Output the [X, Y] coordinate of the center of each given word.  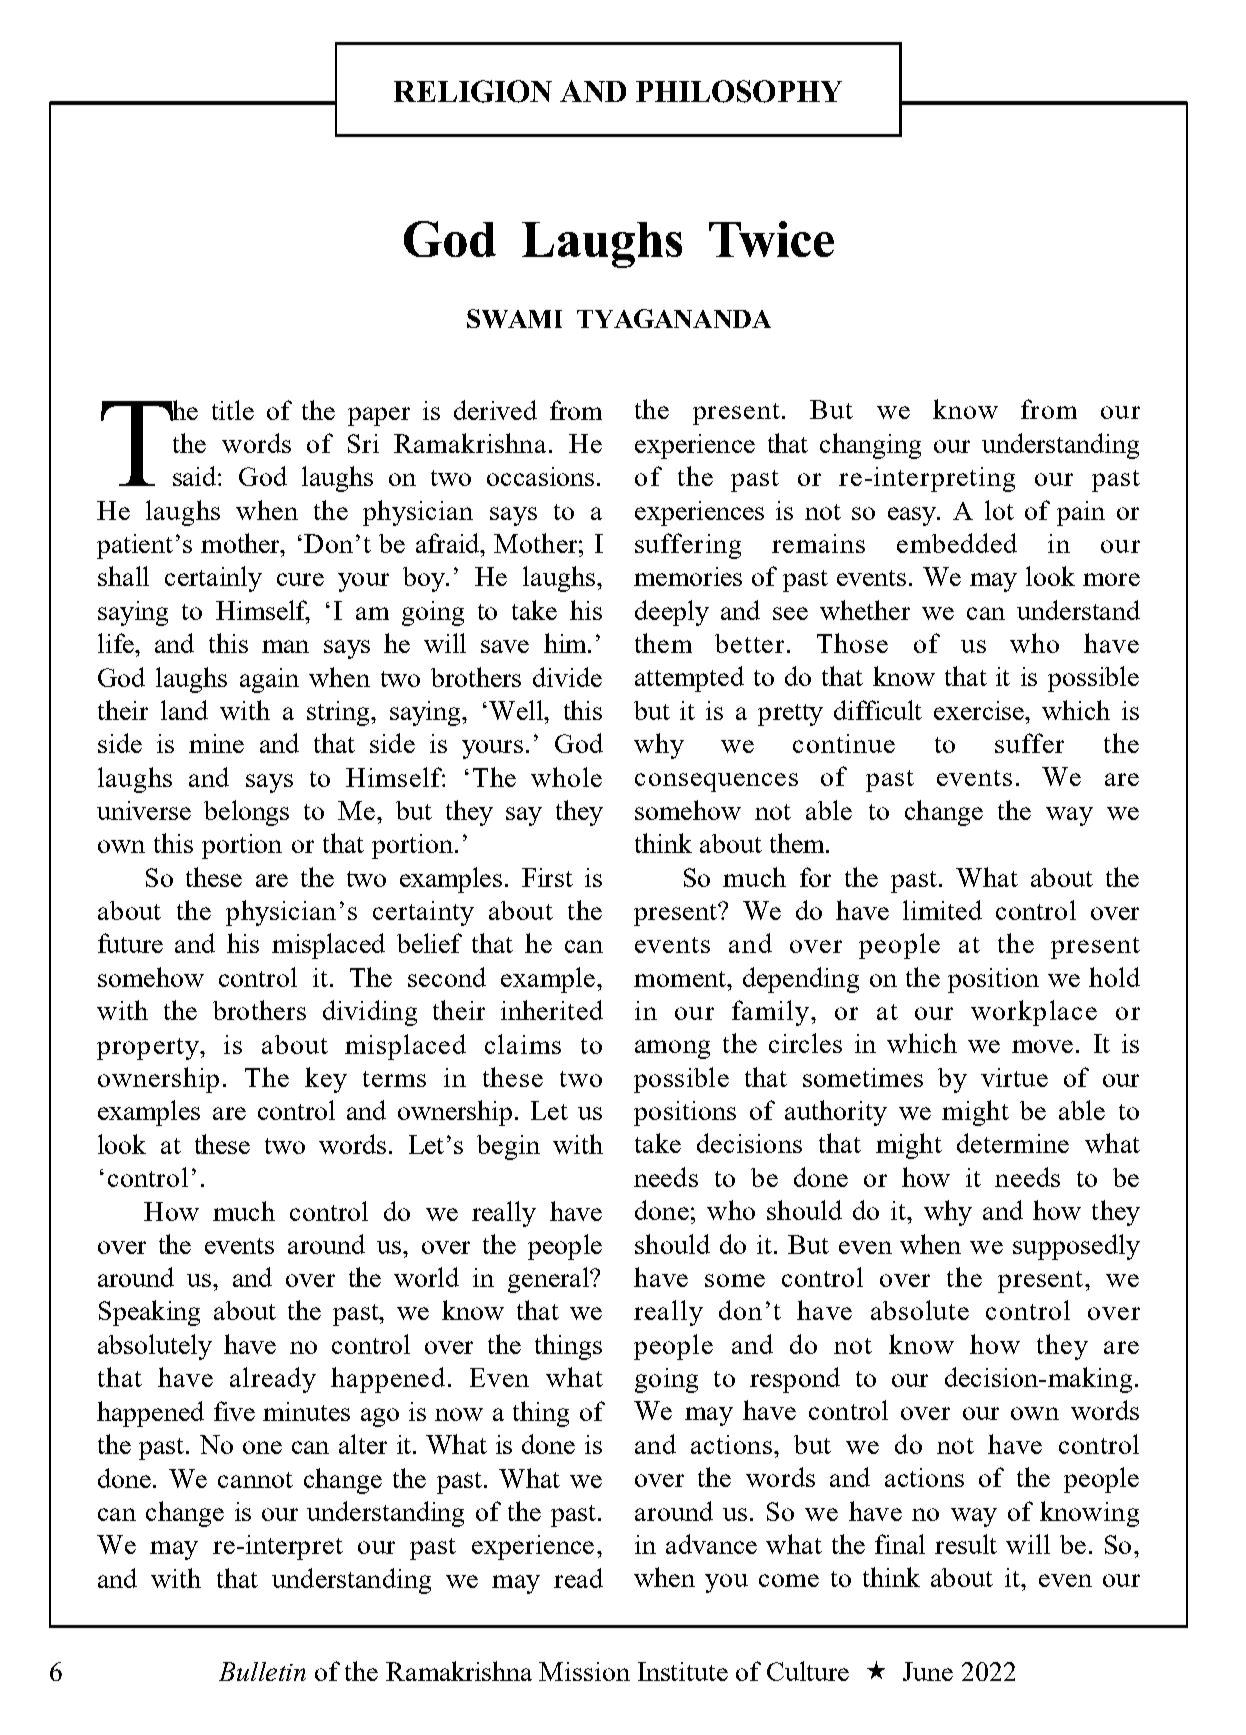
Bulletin [262, 1671]
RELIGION [473, 91]
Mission [584, 1671]
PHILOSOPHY [739, 91]
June [928, 1671]
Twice [771, 239]
